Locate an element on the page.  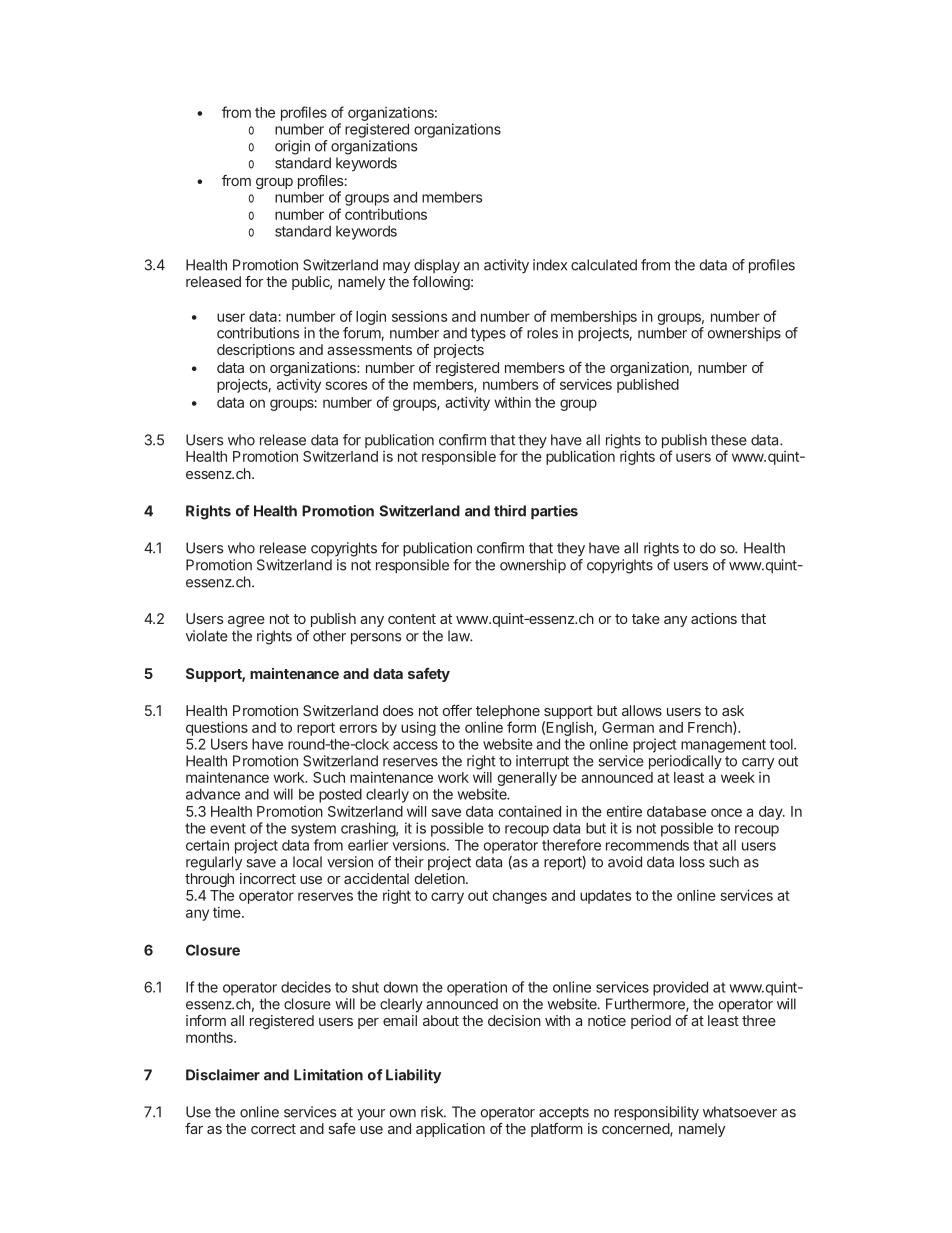
questions is located at coordinates (217, 728).
